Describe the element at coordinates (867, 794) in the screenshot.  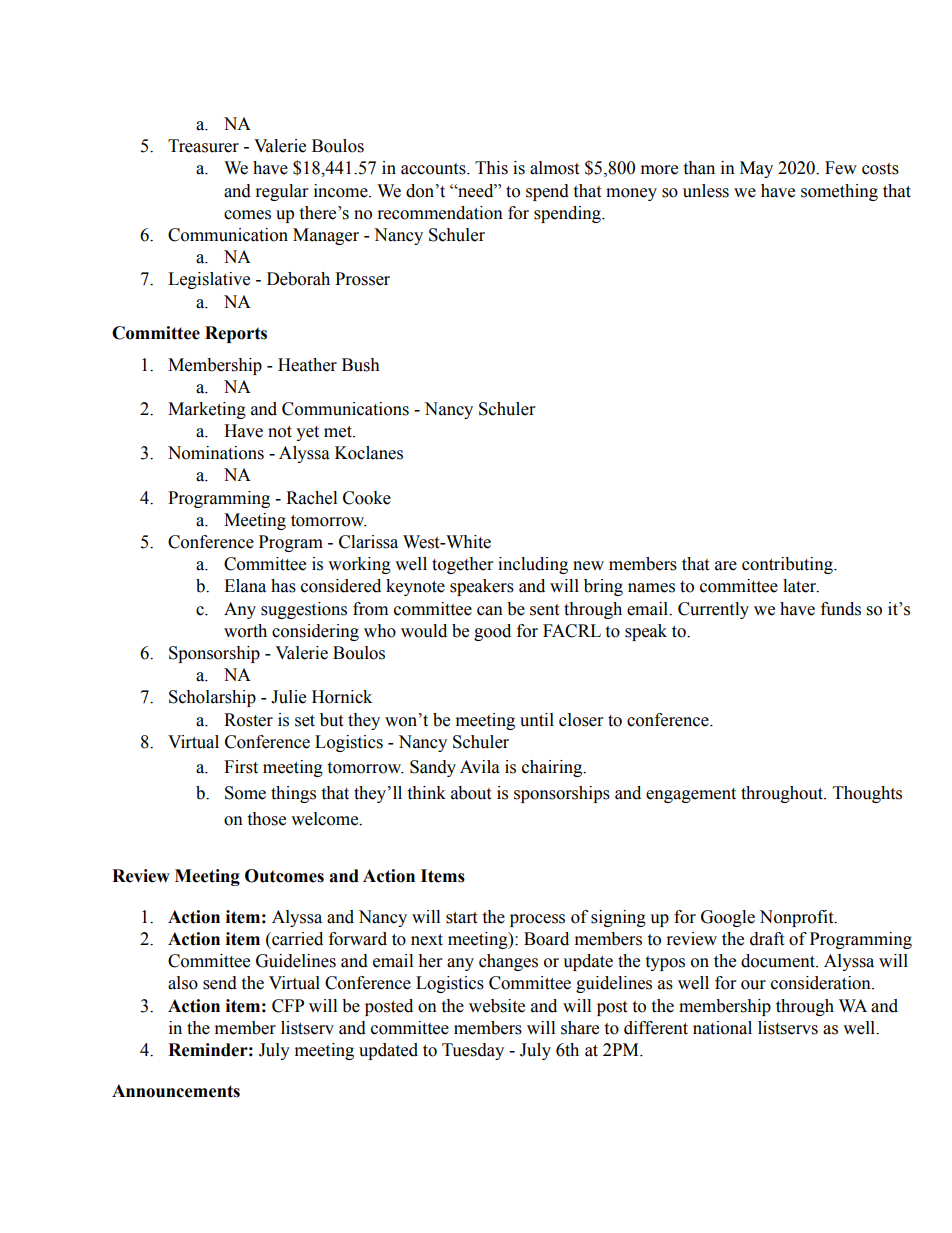
I see `Thoughts` at that location.
